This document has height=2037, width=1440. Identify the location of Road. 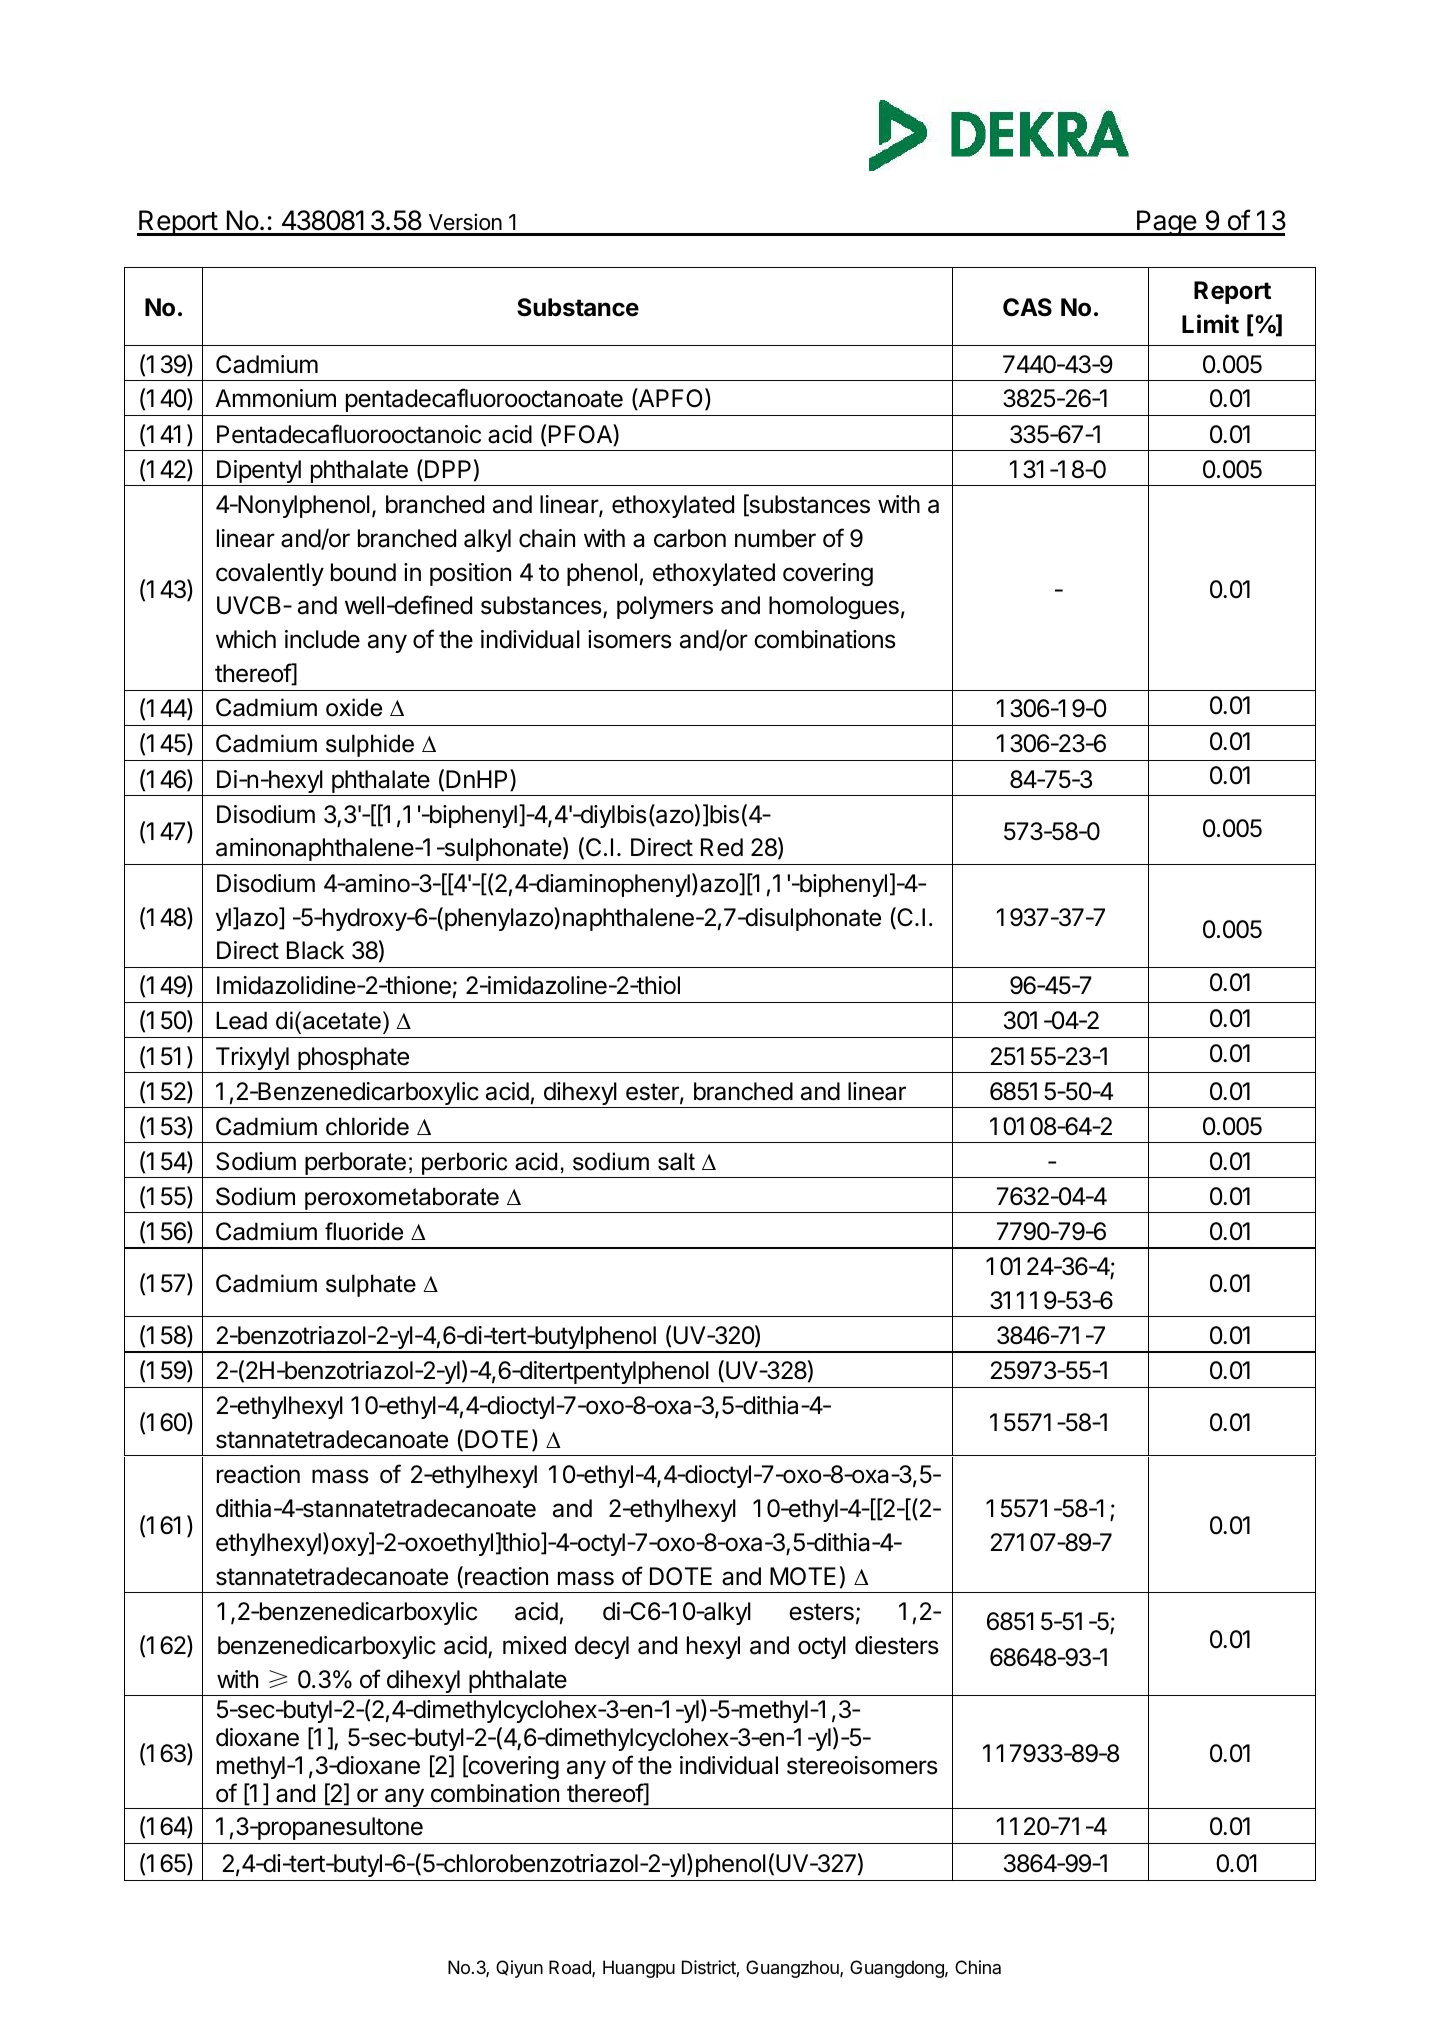
(571, 1968).
